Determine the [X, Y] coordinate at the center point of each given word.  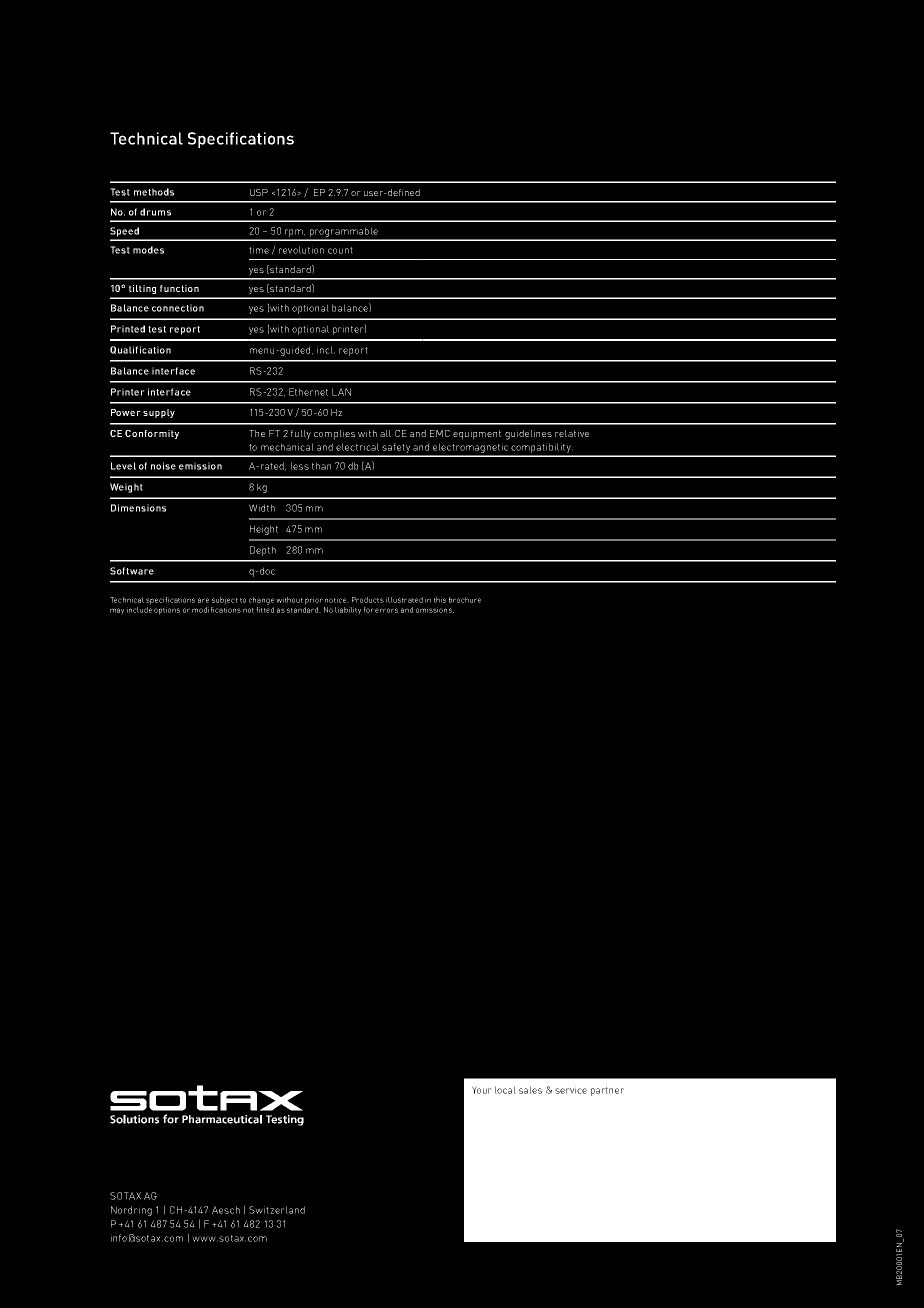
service [571, 1090]
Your [482, 1090]
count [340, 250]
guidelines [528, 435]
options [167, 611]
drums [155, 212]
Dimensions [138, 508]
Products [368, 600]
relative [572, 433]
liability [348, 611]
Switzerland [277, 1210]
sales [530, 1090]
